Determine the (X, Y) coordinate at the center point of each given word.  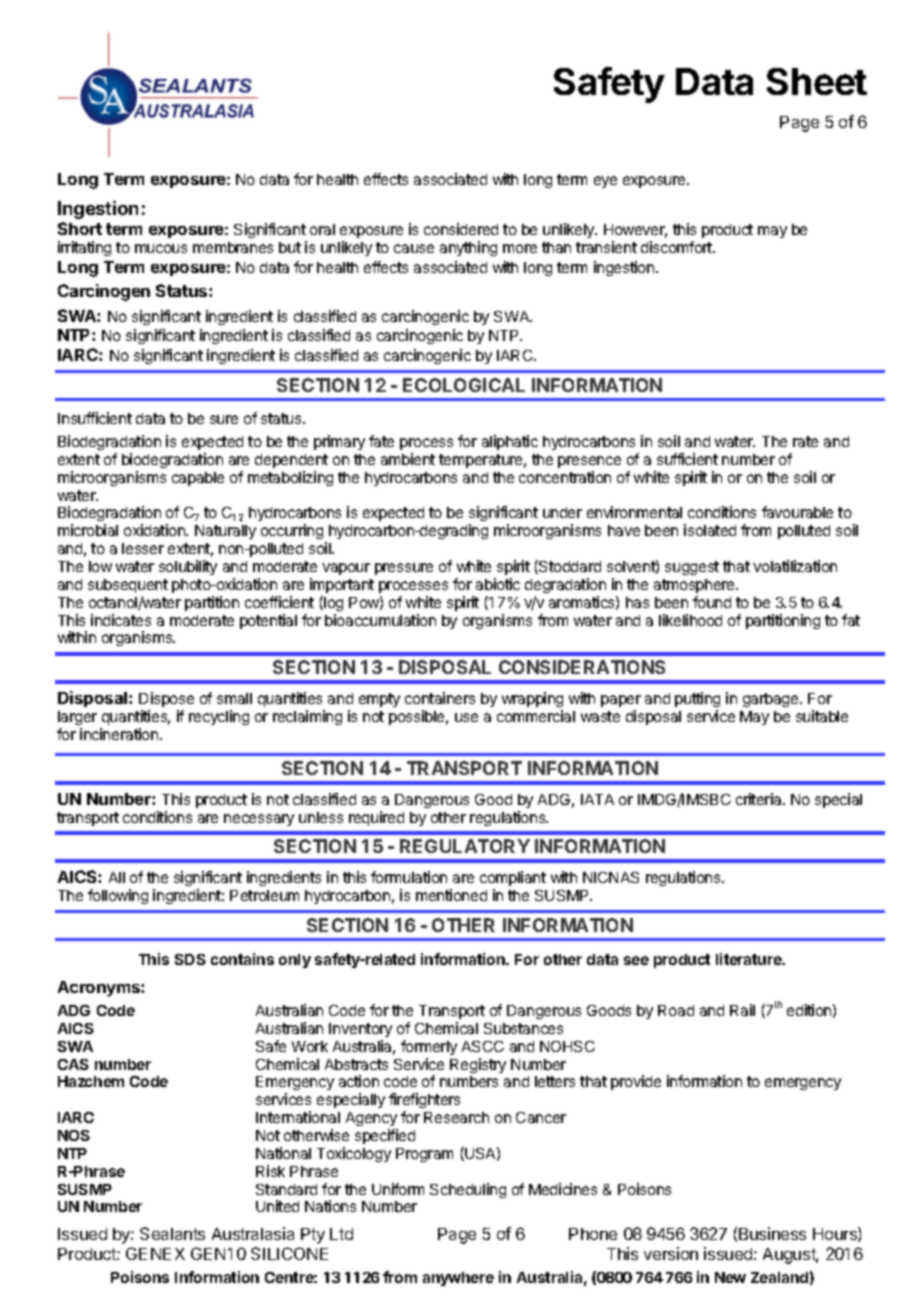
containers (440, 698)
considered (461, 229)
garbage (772, 700)
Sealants (172, 1233)
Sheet (817, 81)
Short (80, 228)
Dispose (166, 699)
